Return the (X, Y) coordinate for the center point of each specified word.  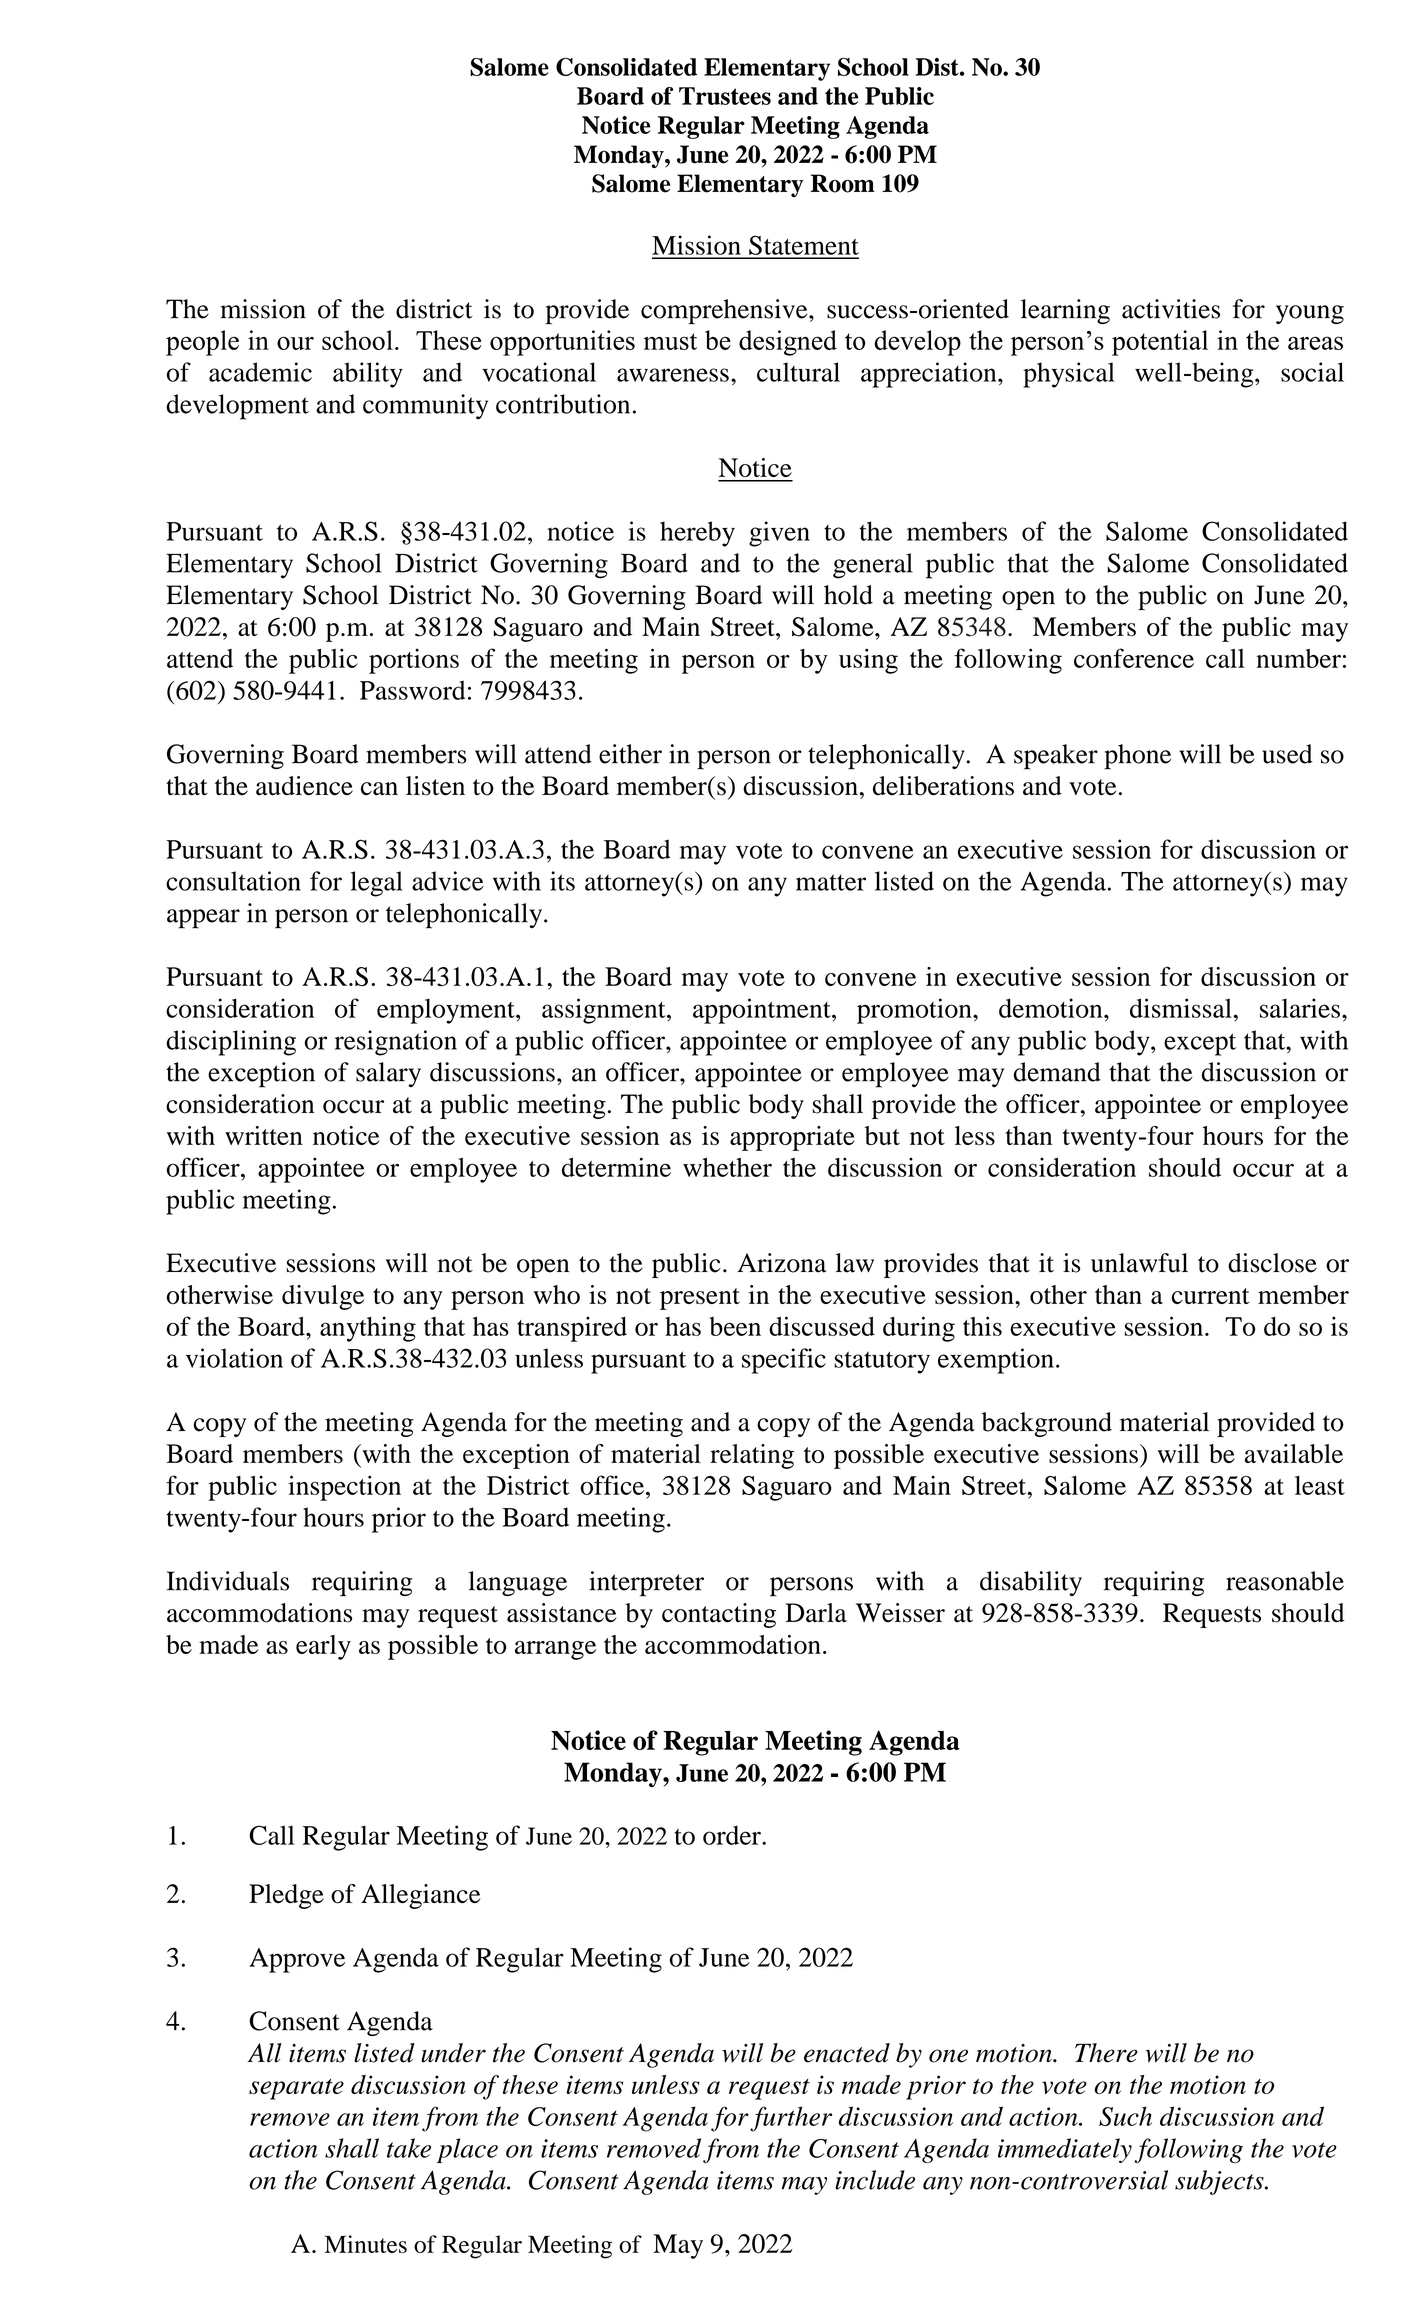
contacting (719, 1615)
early (323, 1647)
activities (1171, 309)
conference (1134, 658)
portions (414, 661)
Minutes (366, 2244)
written (264, 1135)
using (868, 661)
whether (727, 1167)
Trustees (725, 96)
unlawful (1139, 1263)
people (202, 343)
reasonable (1285, 1581)
